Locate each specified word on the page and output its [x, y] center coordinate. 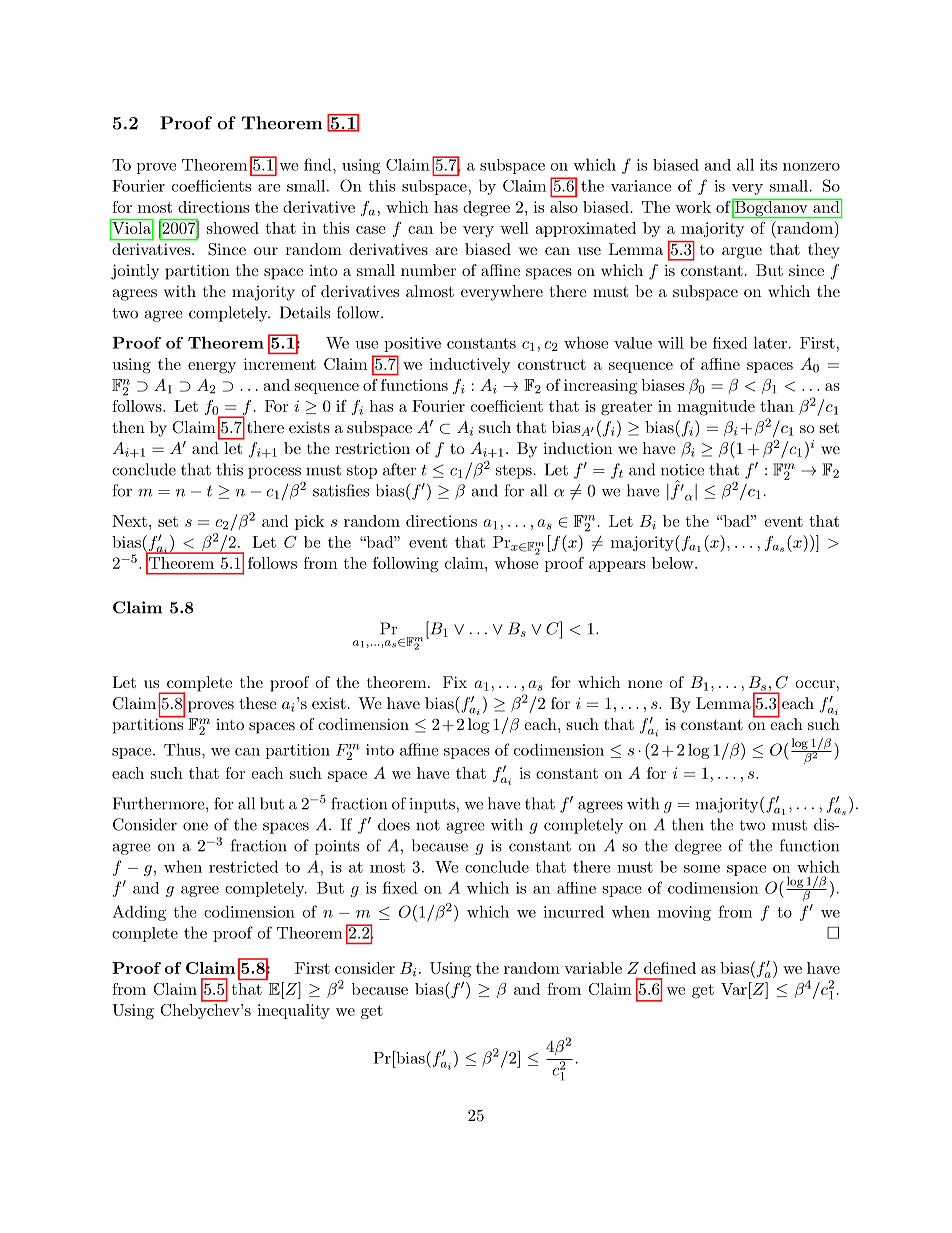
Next [129, 521]
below [674, 563]
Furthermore [160, 803]
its [768, 165]
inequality [293, 1011]
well [514, 228]
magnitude [716, 408]
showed [233, 228]
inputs [433, 805]
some [702, 869]
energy [212, 368]
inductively [470, 365]
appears [617, 566]
